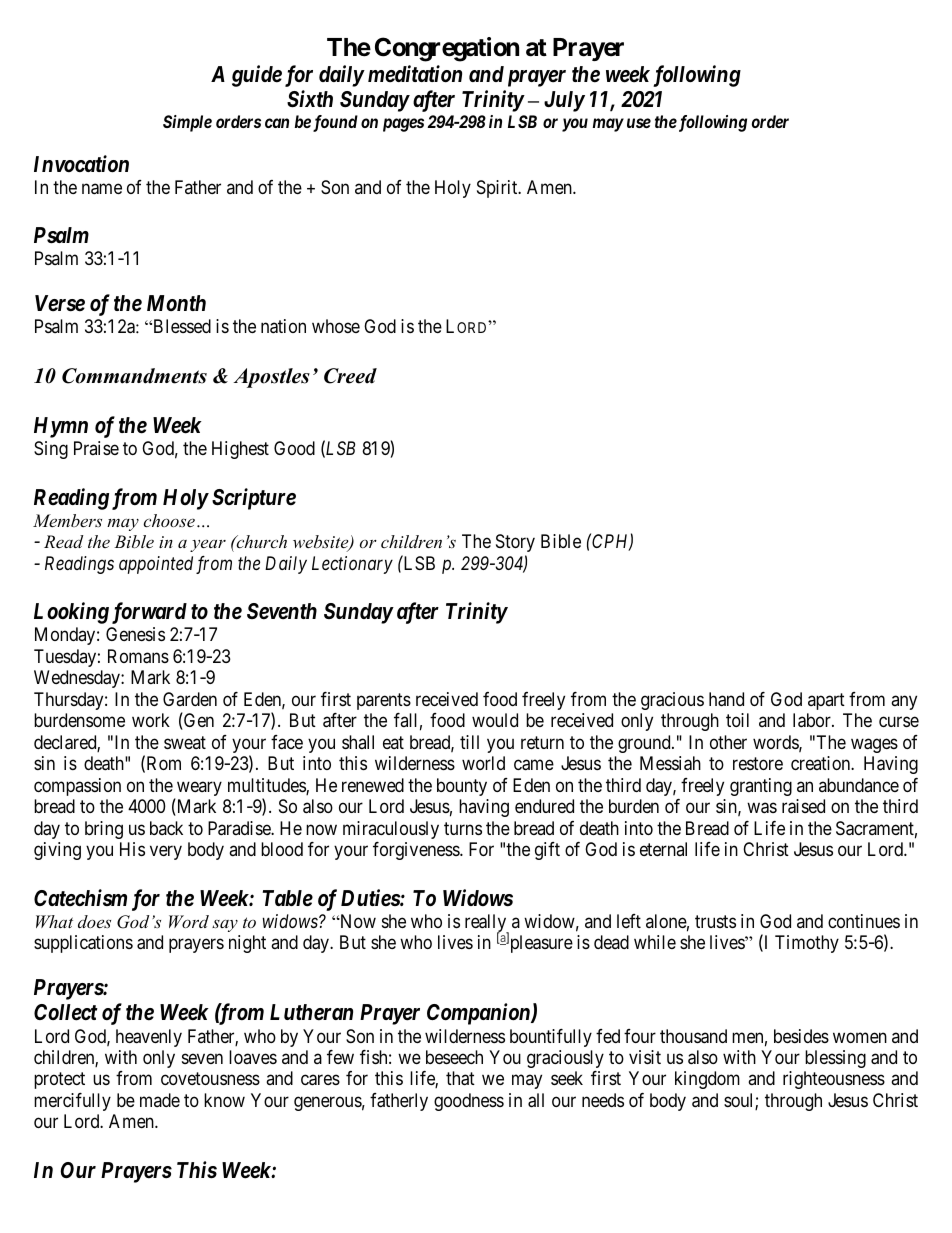 The height and width of the page is (1233, 952). What do you see at coordinates (176, 303) in the page?
I see `Month` at bounding box center [176, 303].
